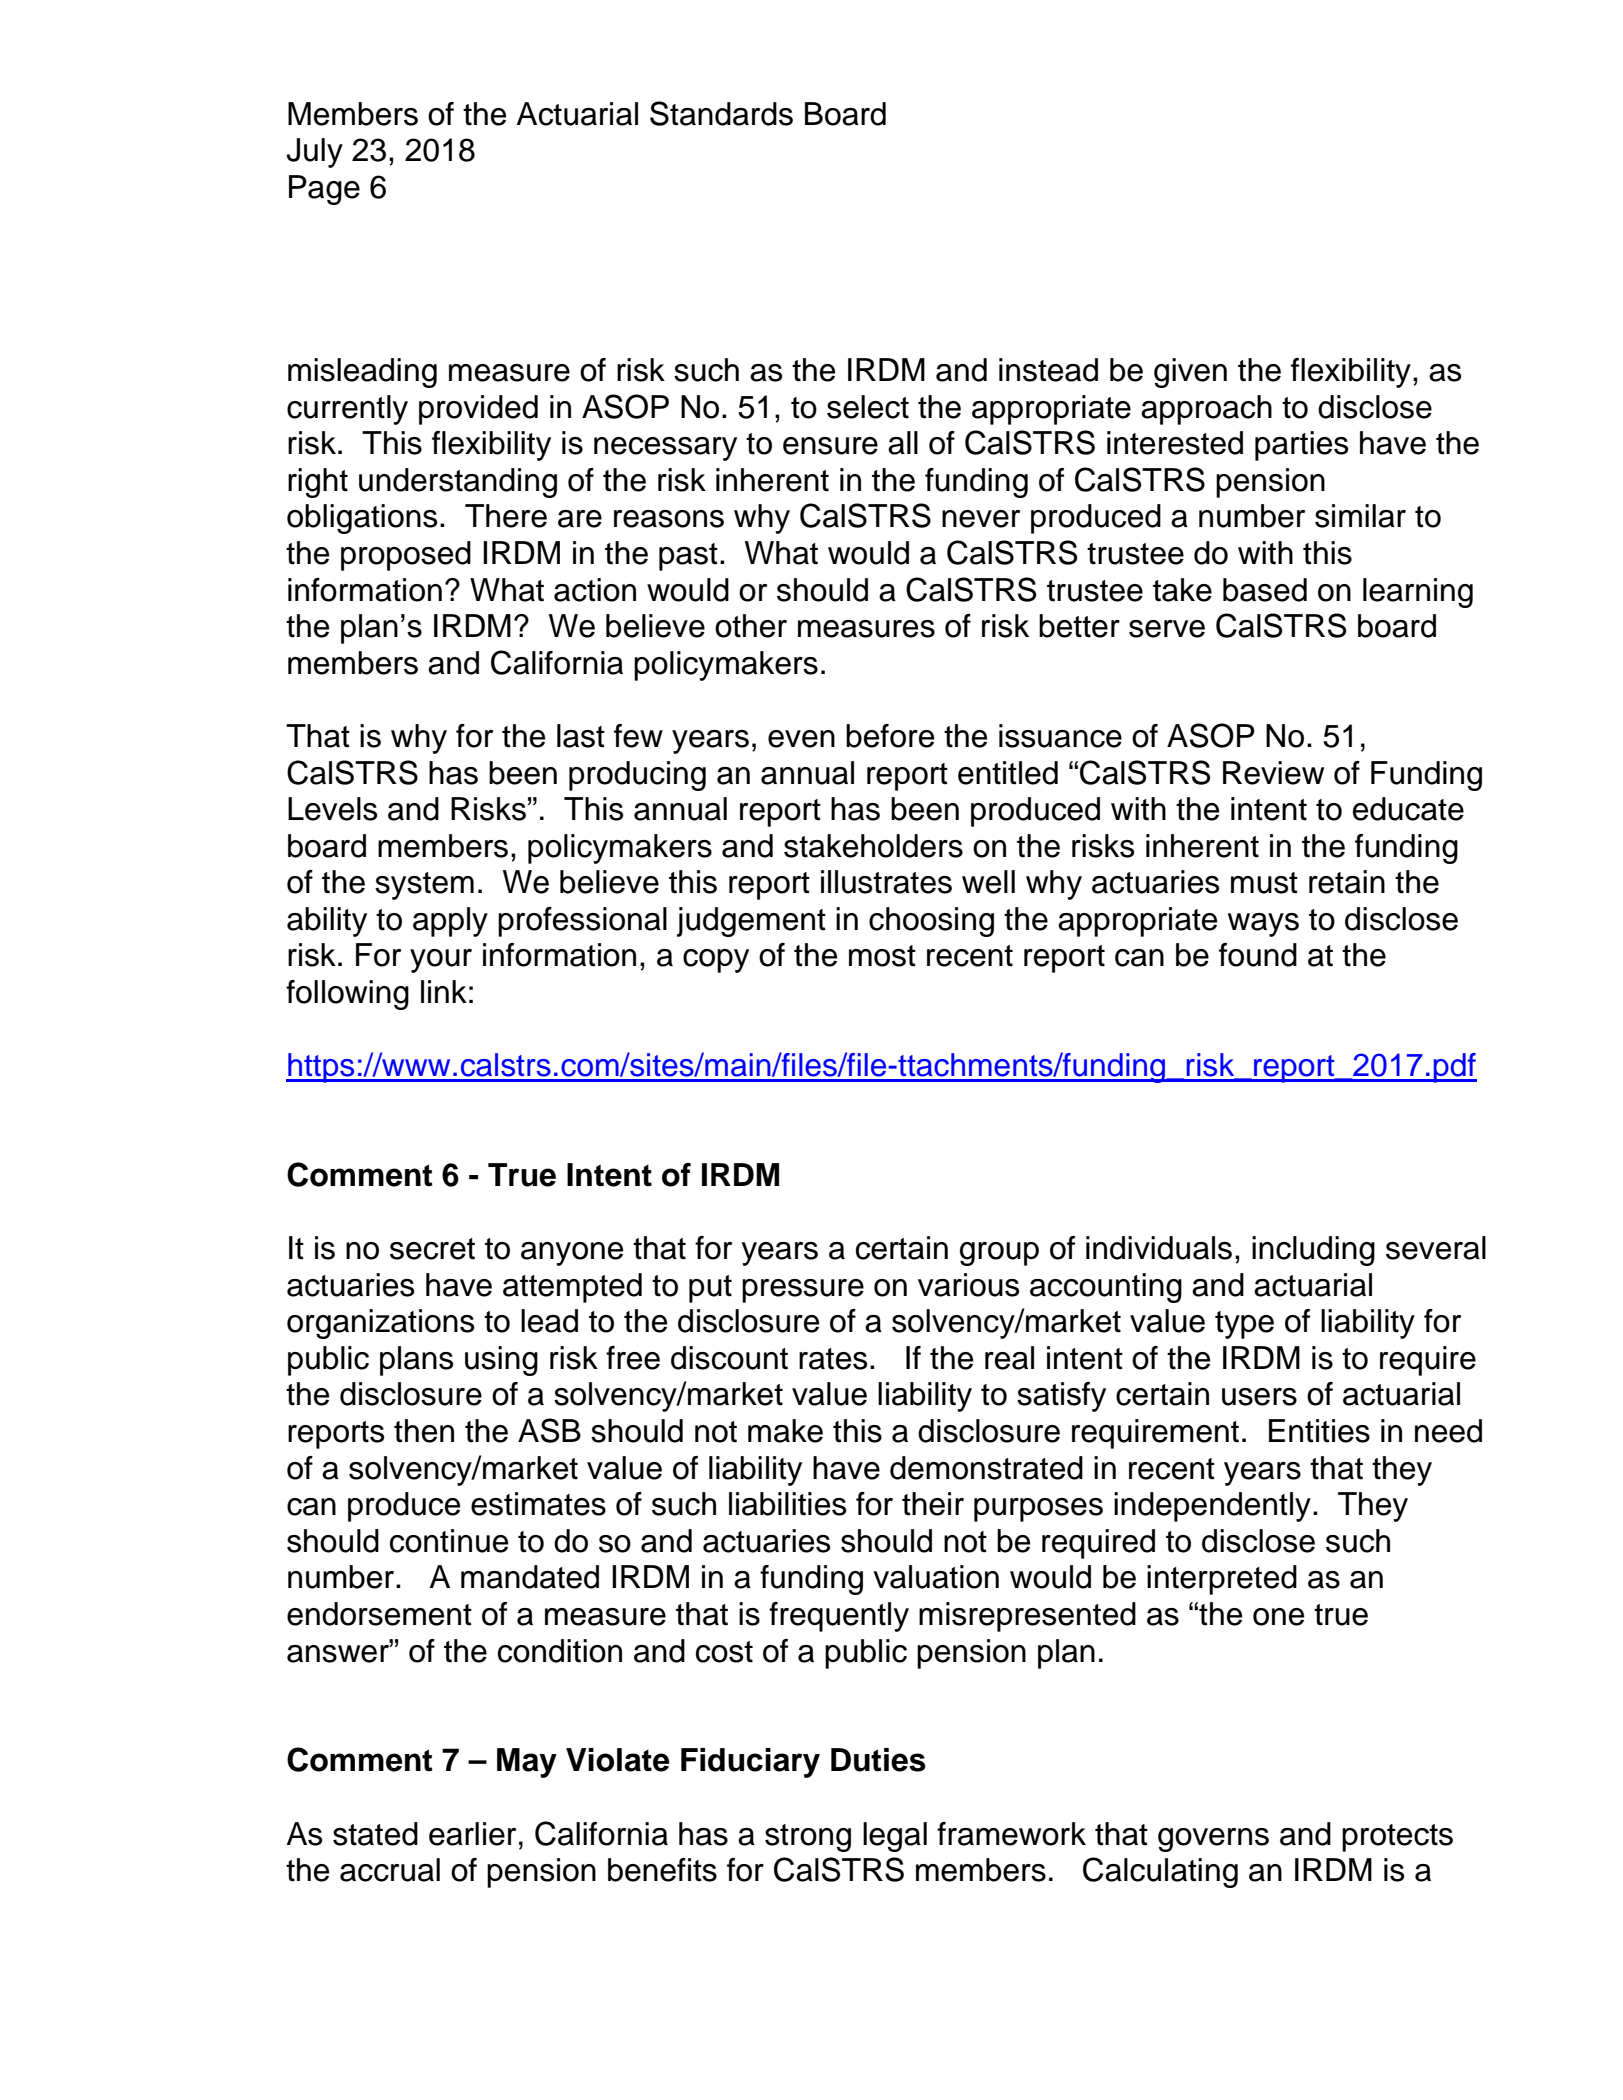 The width and height of the document is (1623, 2100). Describe the element at coordinates (721, 113) in the document. I see `Standards` at that location.
